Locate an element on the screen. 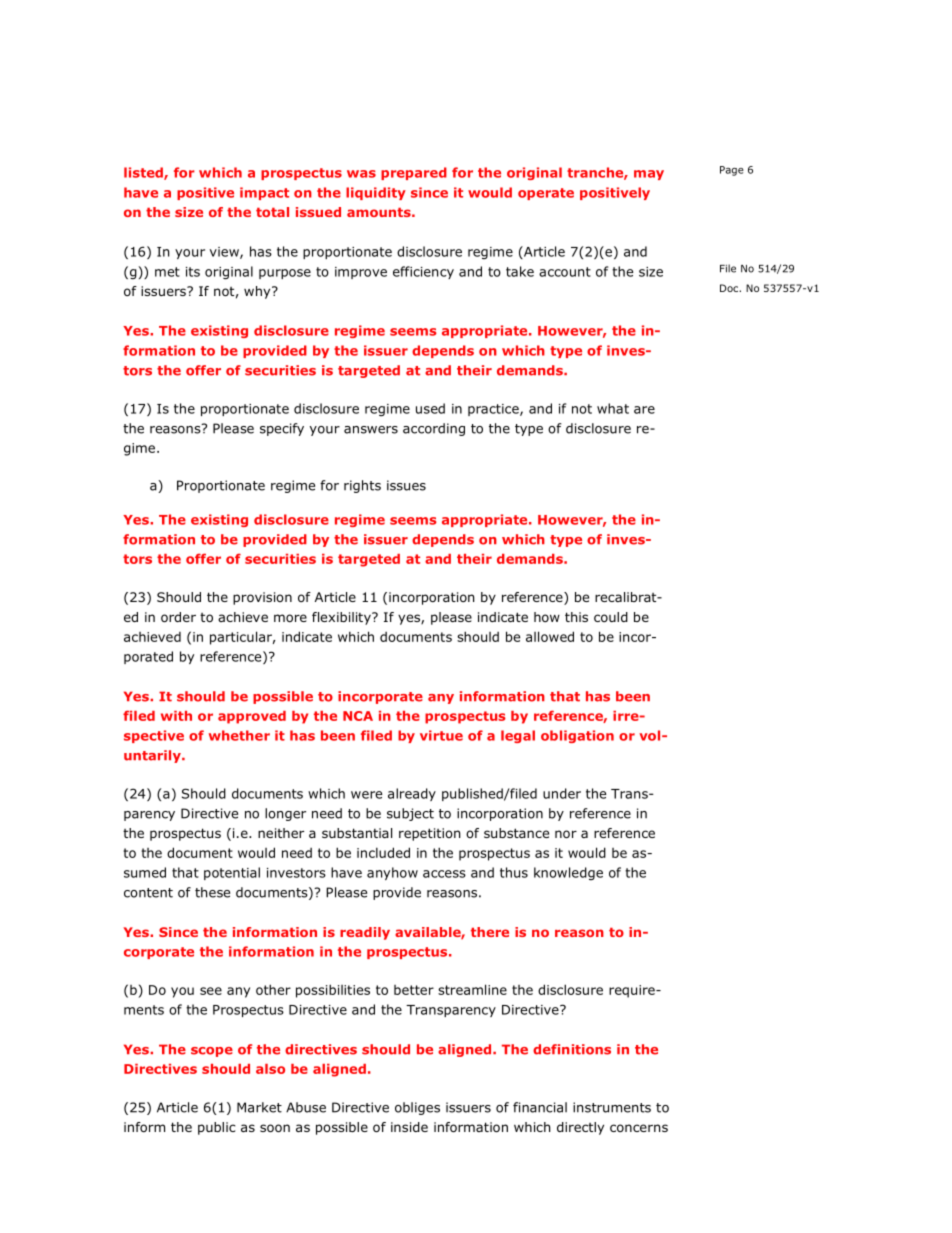 The image size is (952, 1233). may is located at coordinates (649, 175).
